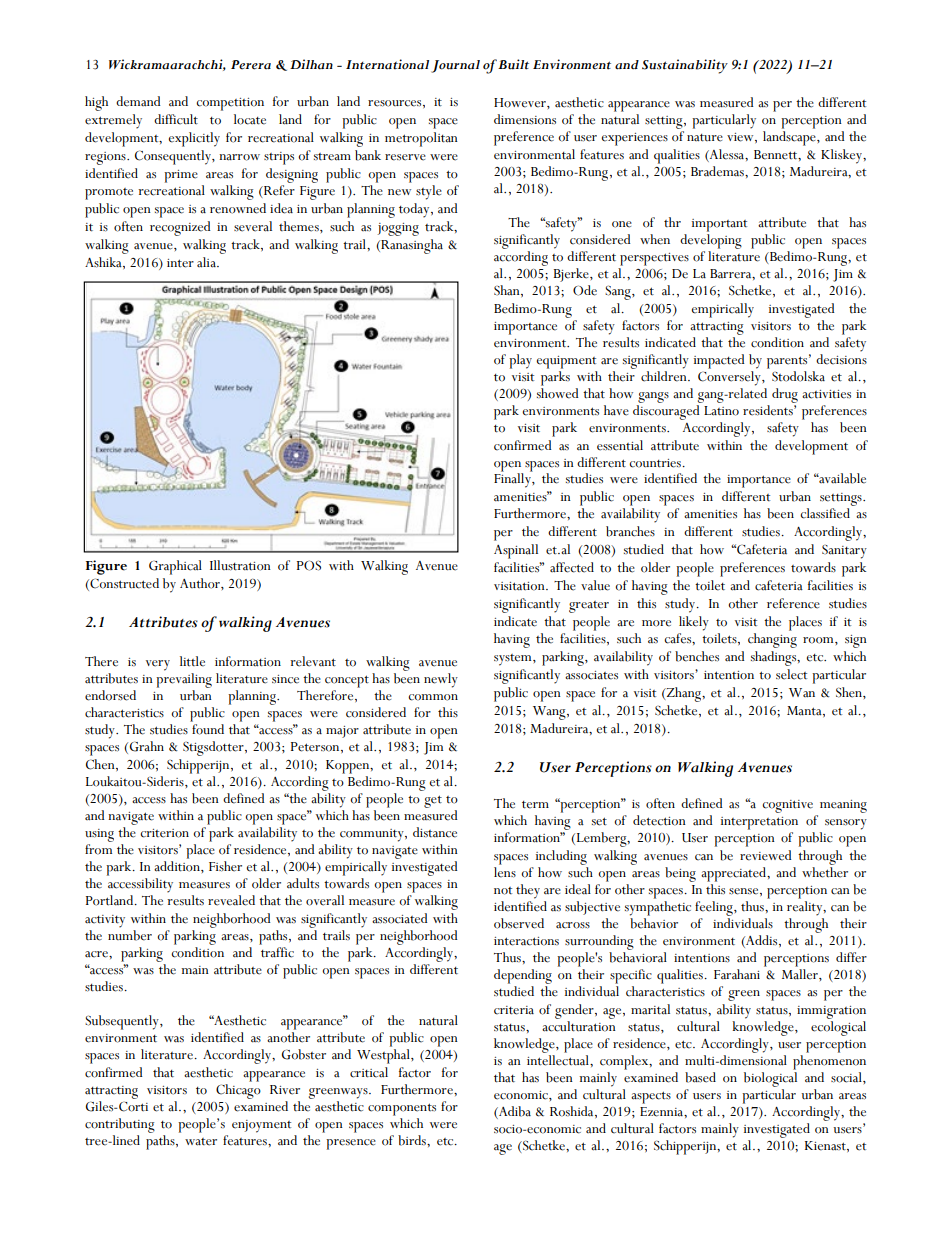 The image size is (952, 1233). I want to click on Graphical, so click(175, 567).
